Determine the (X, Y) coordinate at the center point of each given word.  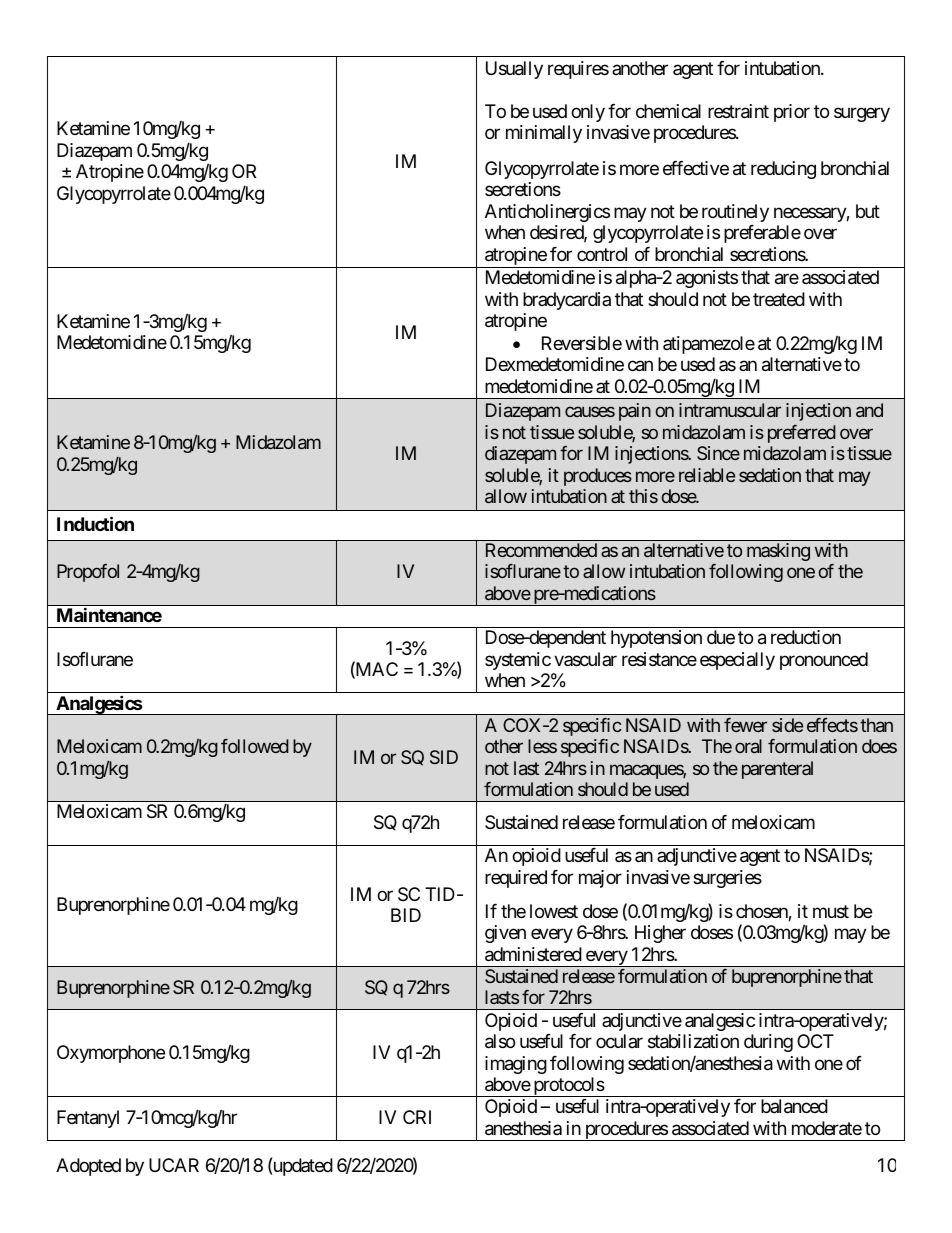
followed (255, 746)
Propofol (88, 573)
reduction (806, 637)
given (505, 934)
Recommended (541, 550)
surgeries (727, 879)
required (516, 879)
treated (779, 299)
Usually (514, 70)
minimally (544, 134)
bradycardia (567, 301)
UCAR (174, 1165)
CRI (417, 1117)
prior (792, 113)
